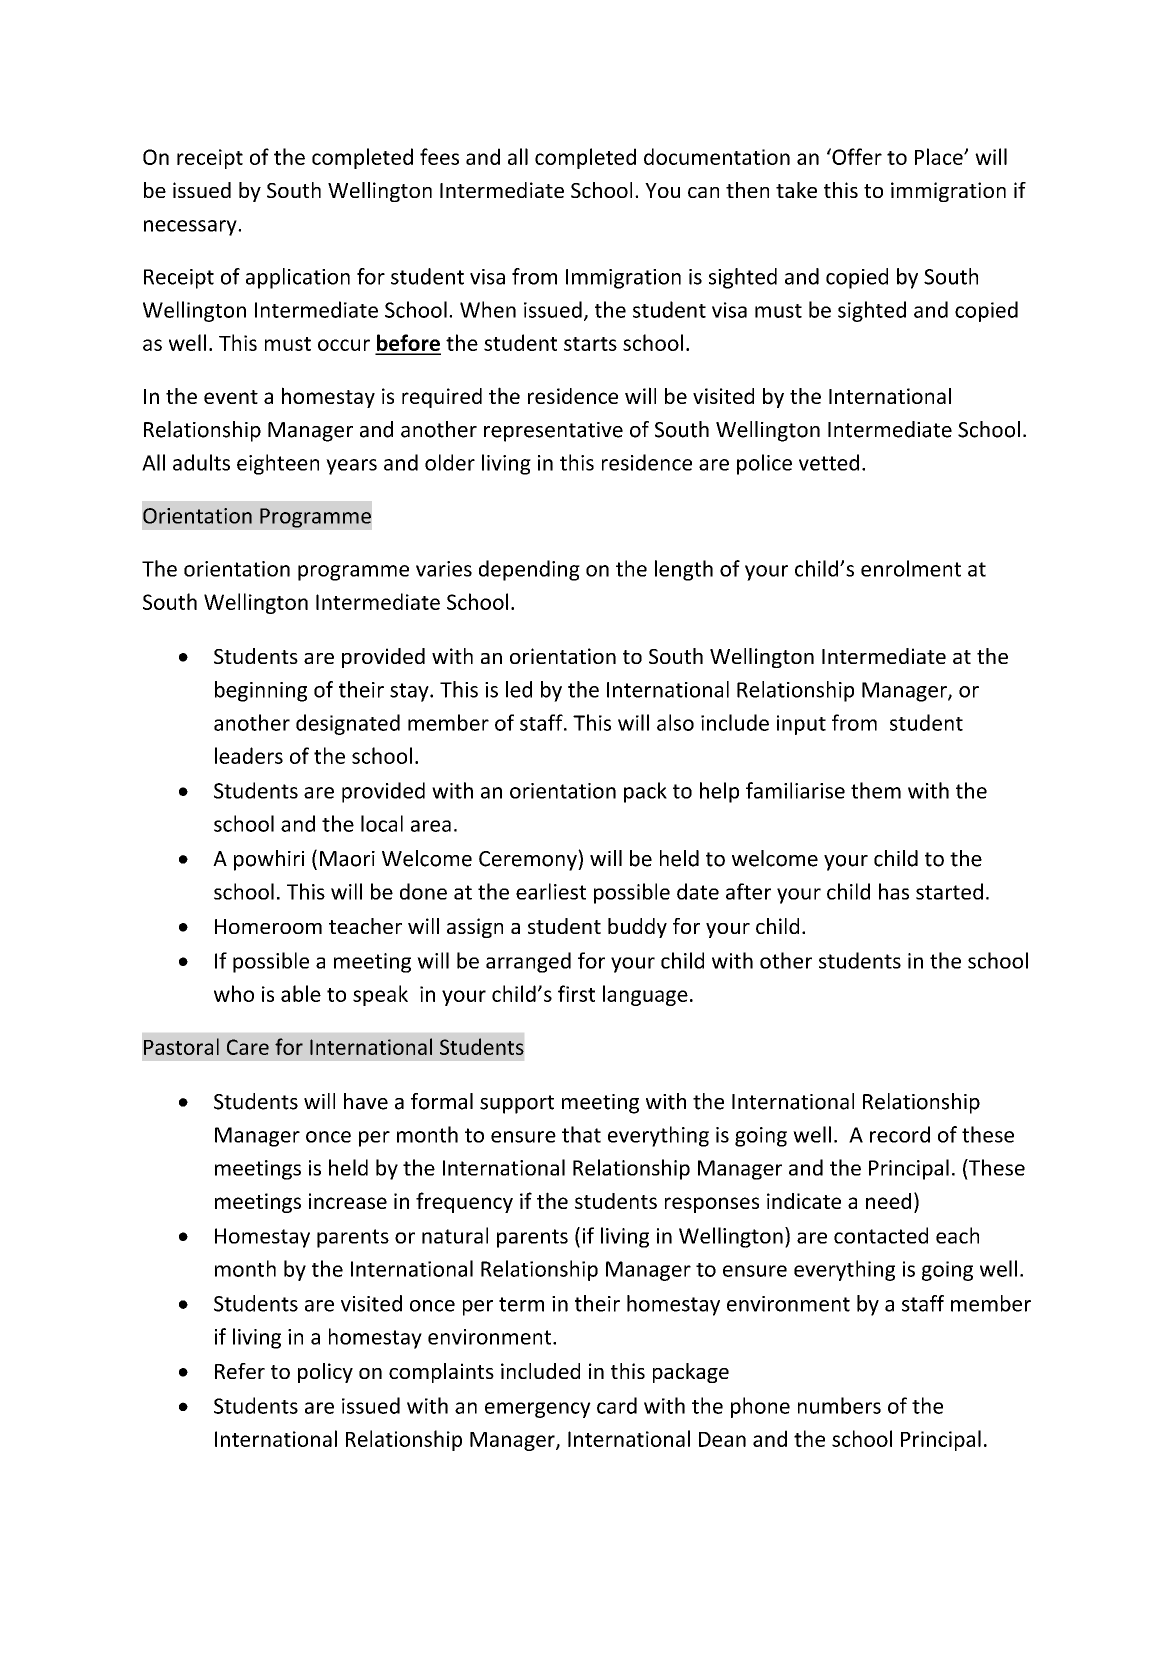 This screenshot has width=1175, height=1663. What do you see at coordinates (529, 570) in the screenshot?
I see `depending` at bounding box center [529, 570].
